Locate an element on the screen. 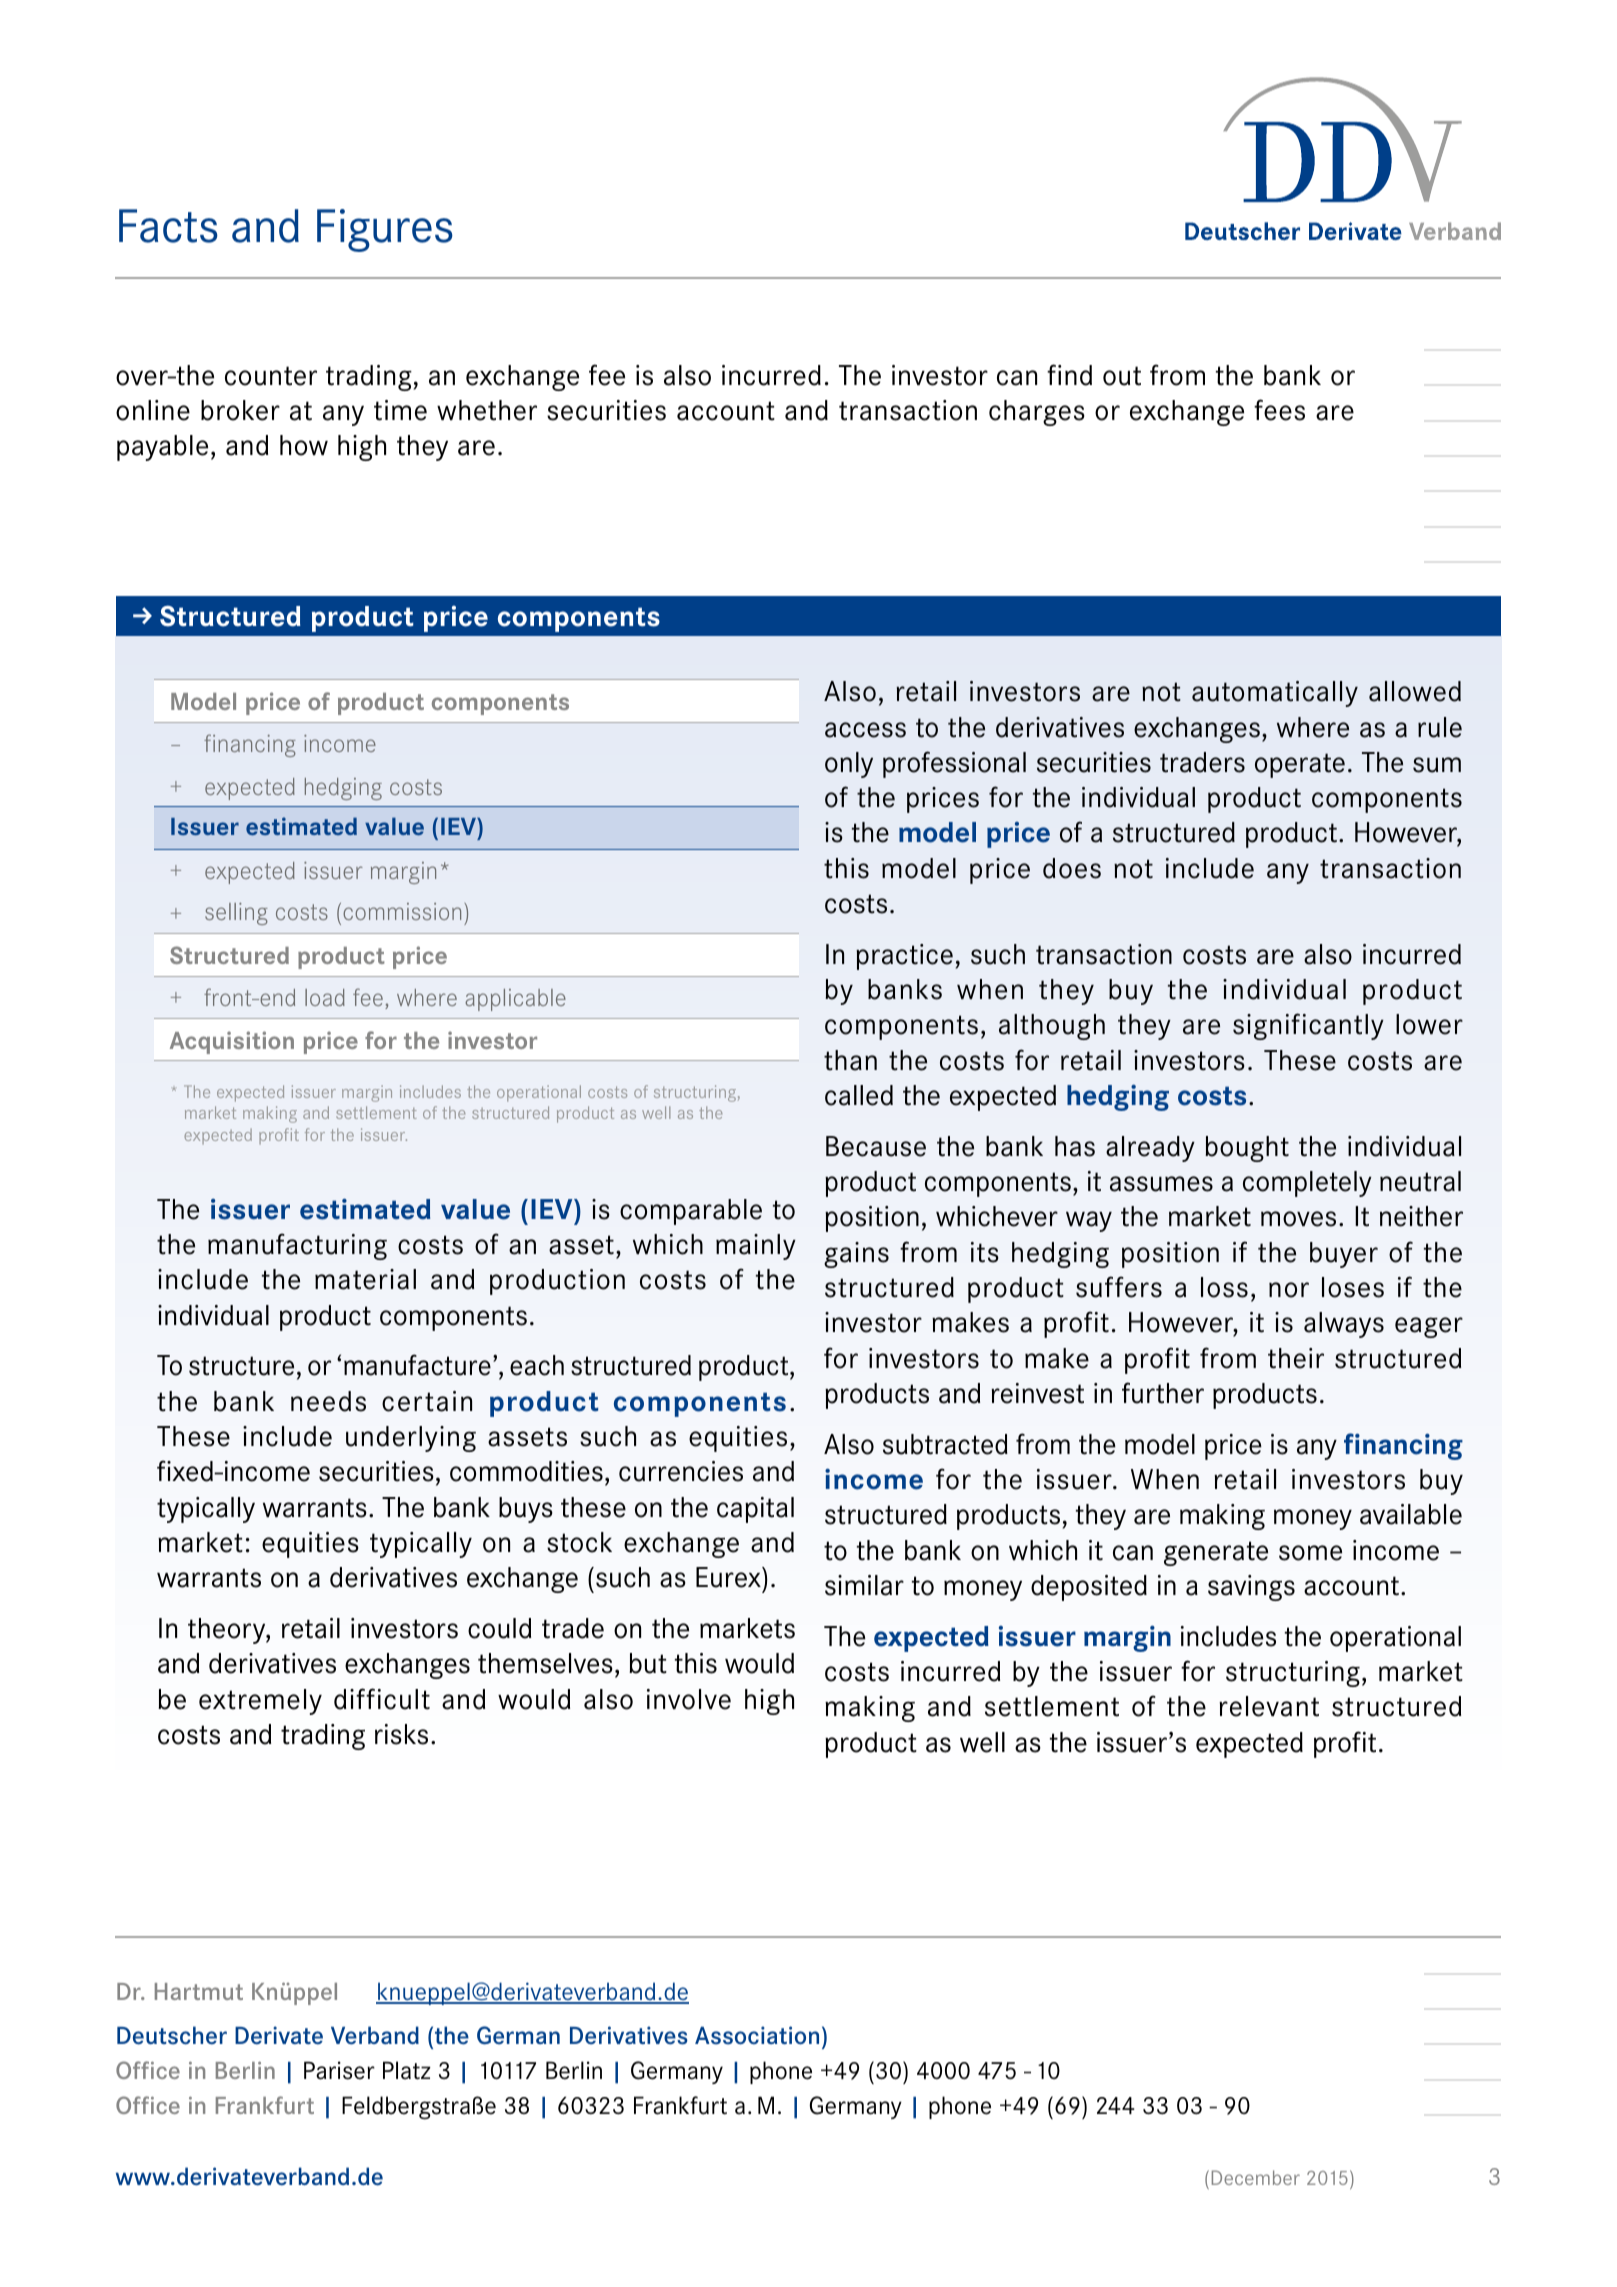  capital is located at coordinates (755, 1510).
